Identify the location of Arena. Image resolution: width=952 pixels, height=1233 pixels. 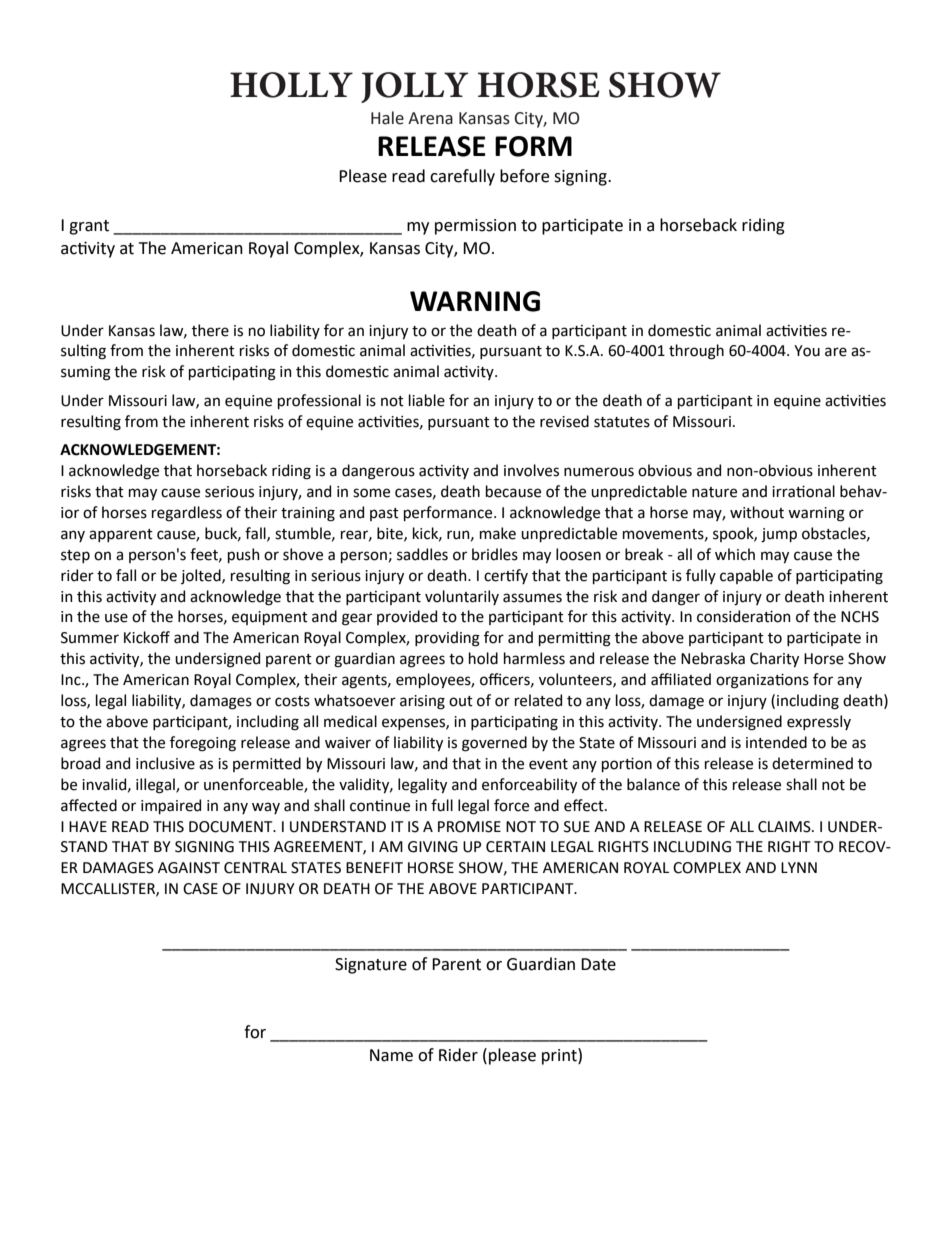
(430, 118).
